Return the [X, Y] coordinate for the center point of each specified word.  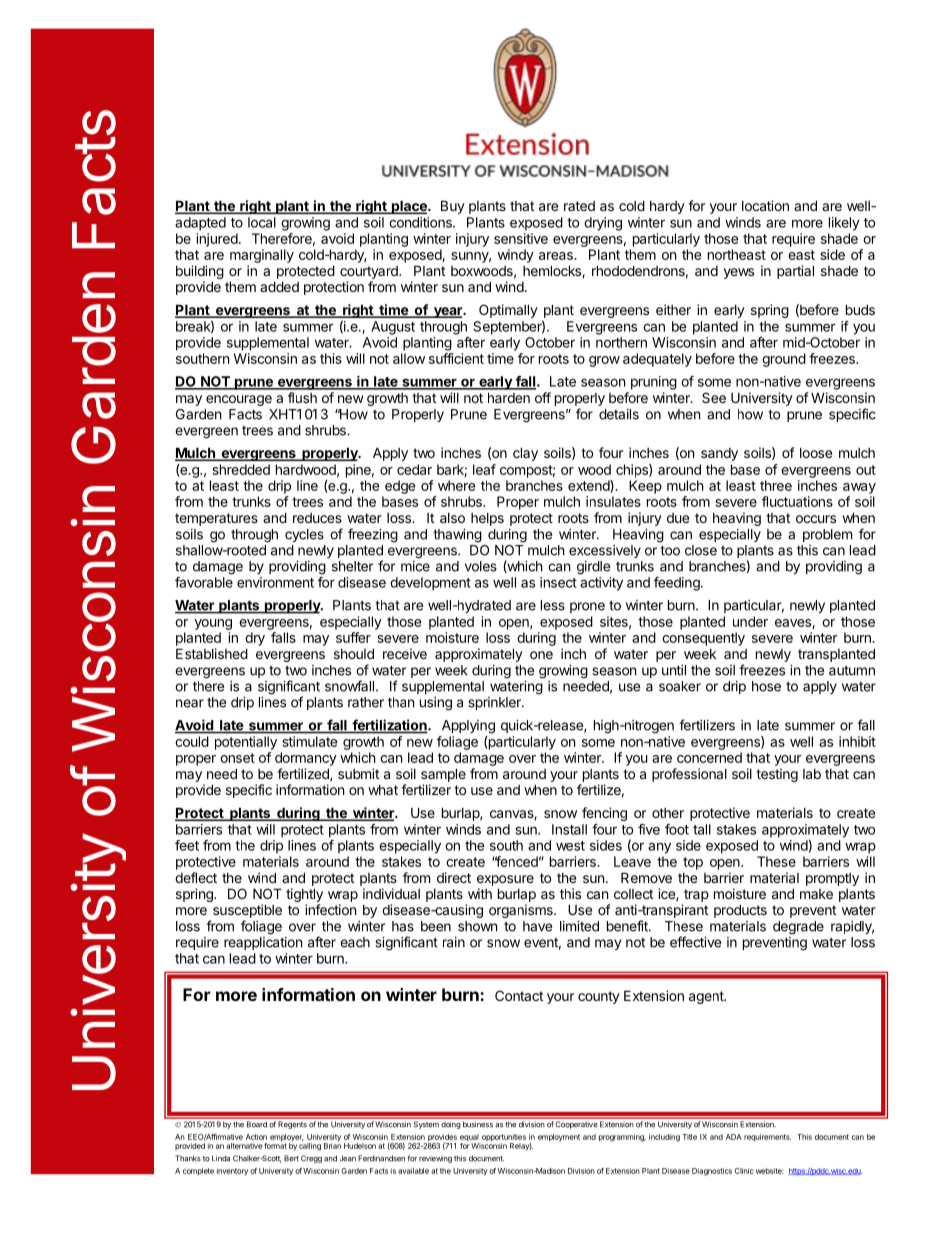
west [570, 846]
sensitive [521, 238]
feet [187, 845]
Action [256, 1137]
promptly [832, 879]
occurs [816, 519]
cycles [304, 535]
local [262, 222]
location [765, 205]
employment [559, 1138]
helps [487, 519]
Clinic [744, 1171]
